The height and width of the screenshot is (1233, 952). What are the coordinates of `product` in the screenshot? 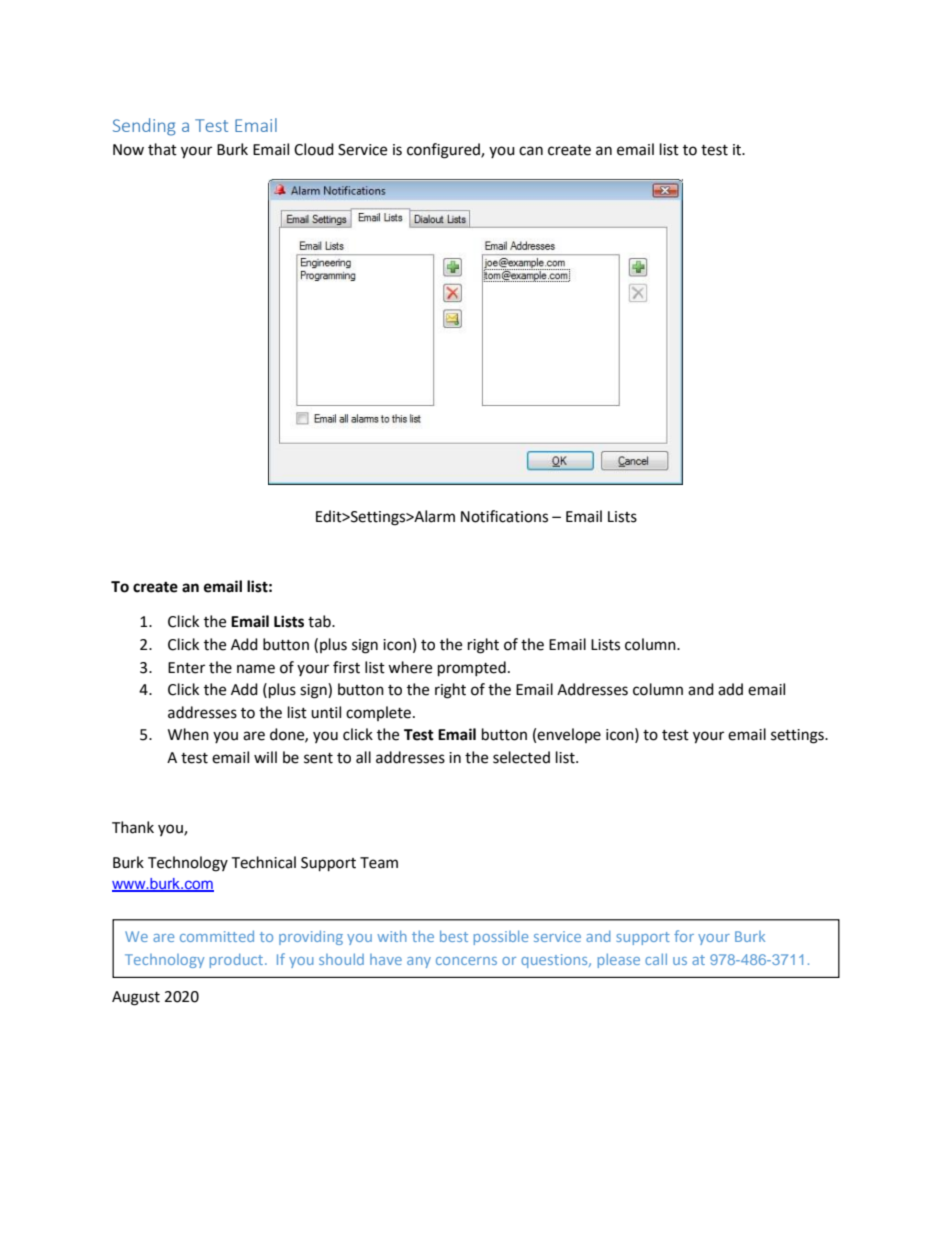 It's located at (238, 960).
